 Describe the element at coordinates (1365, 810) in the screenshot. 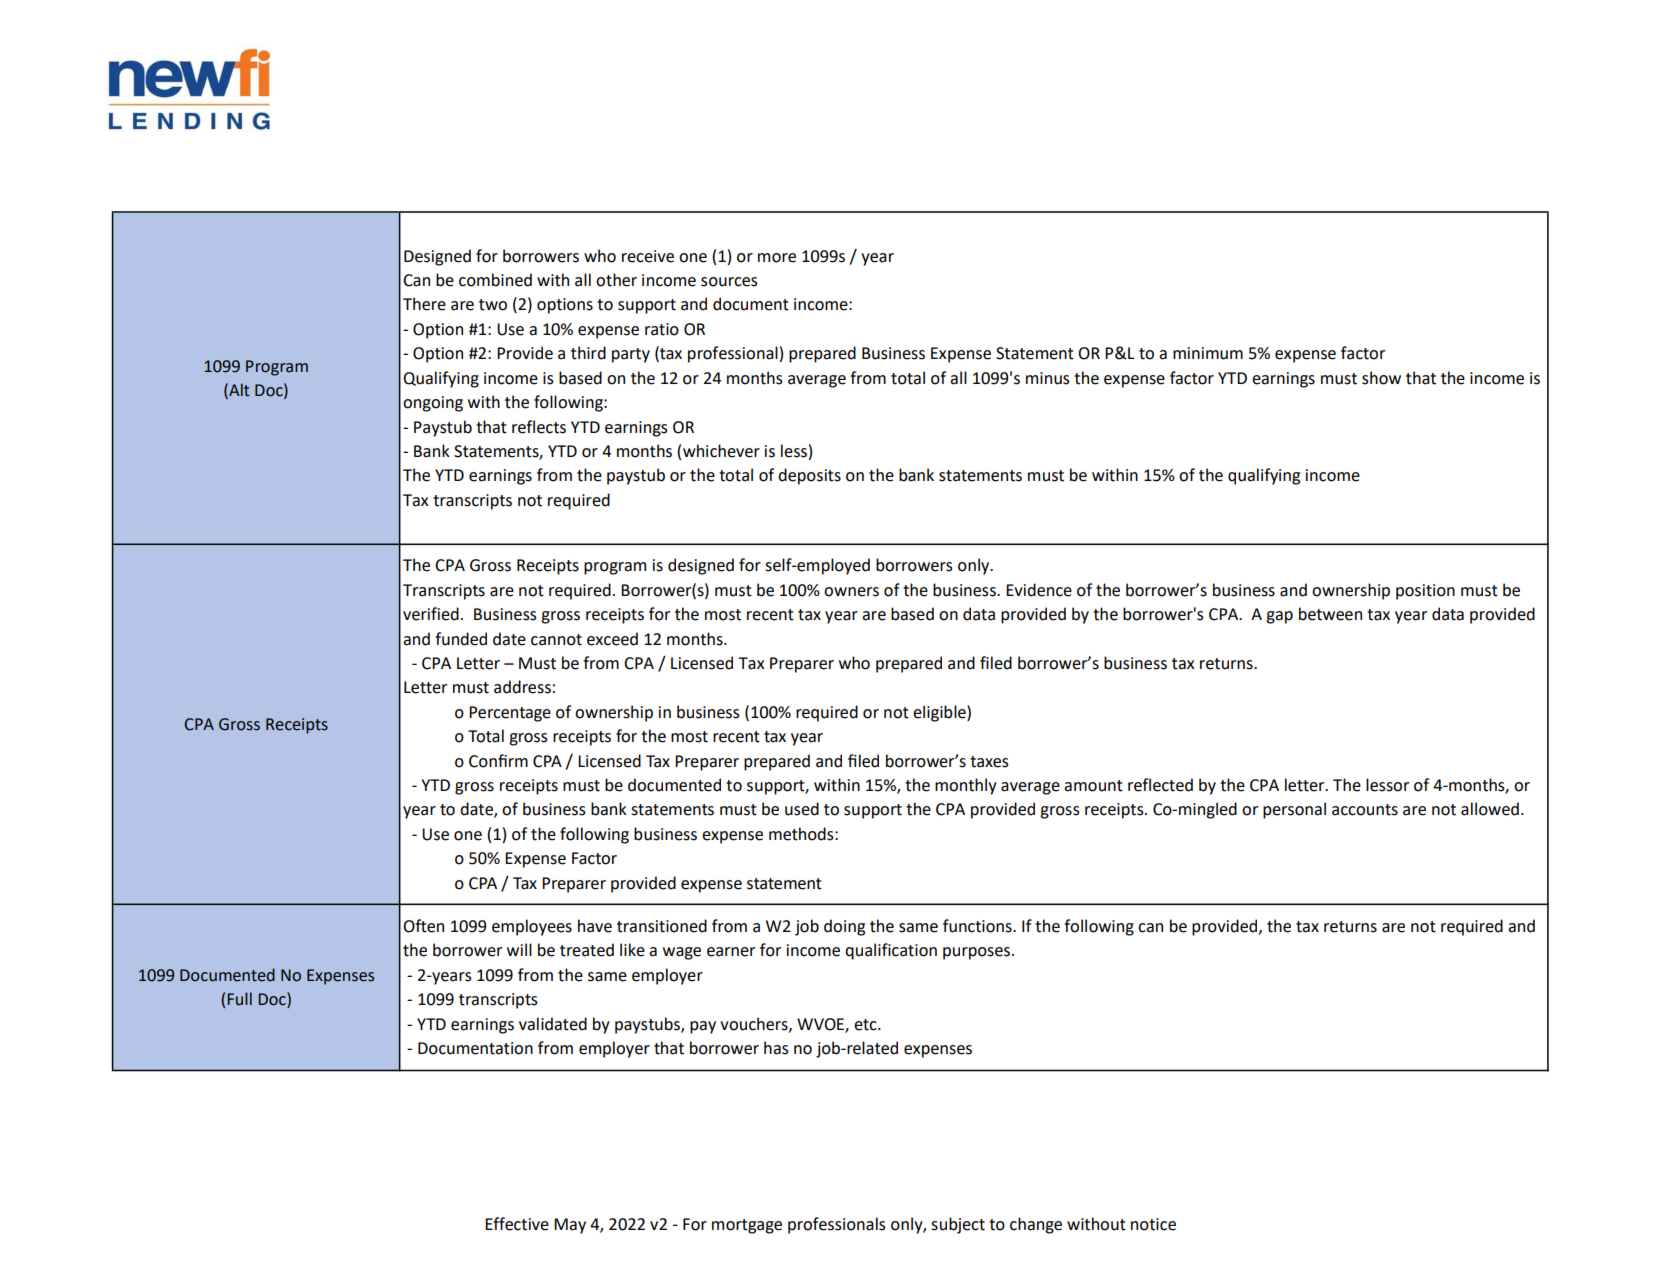

I see `accounts` at that location.
